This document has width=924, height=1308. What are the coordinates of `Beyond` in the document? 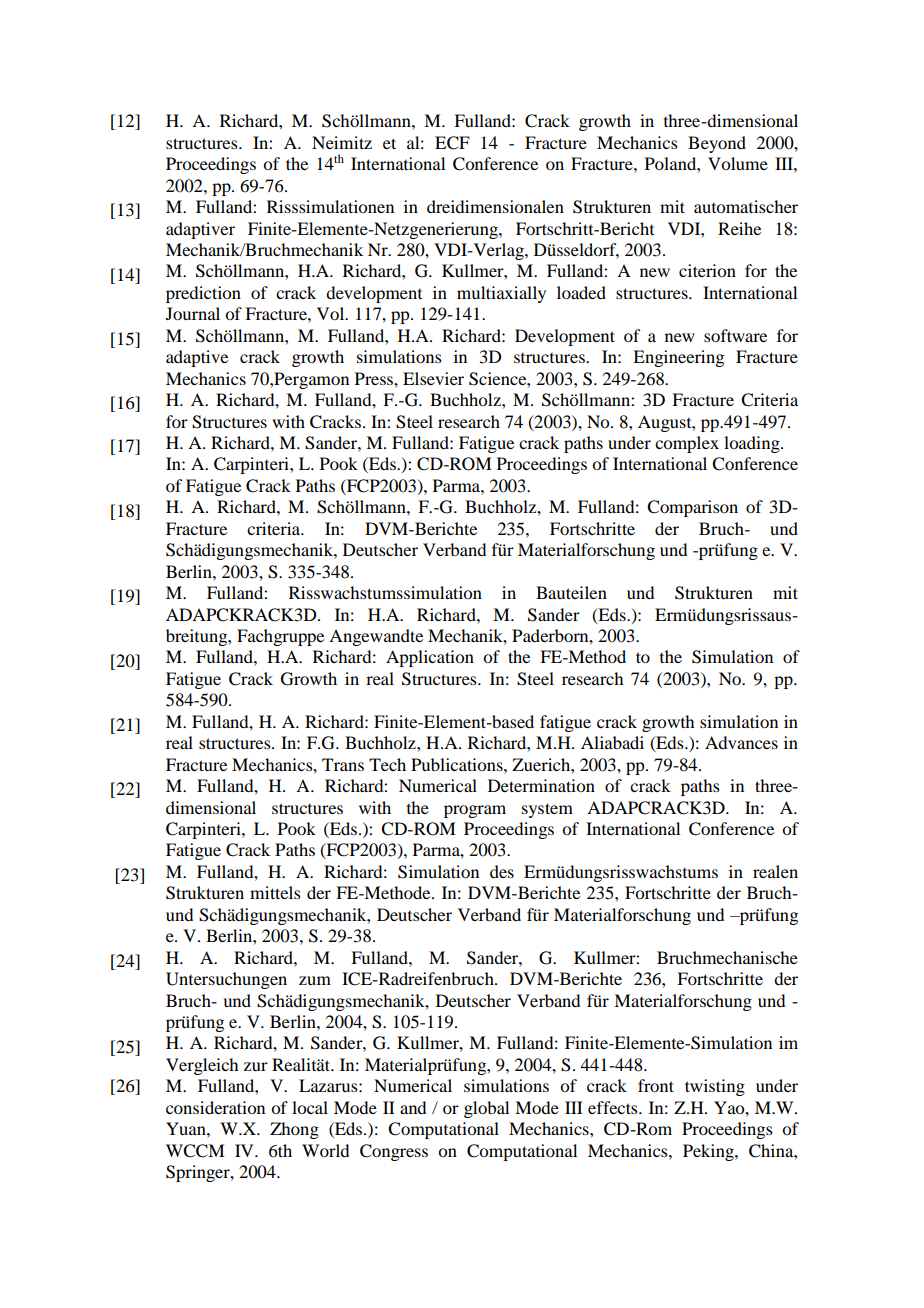 It's located at (717, 144).
